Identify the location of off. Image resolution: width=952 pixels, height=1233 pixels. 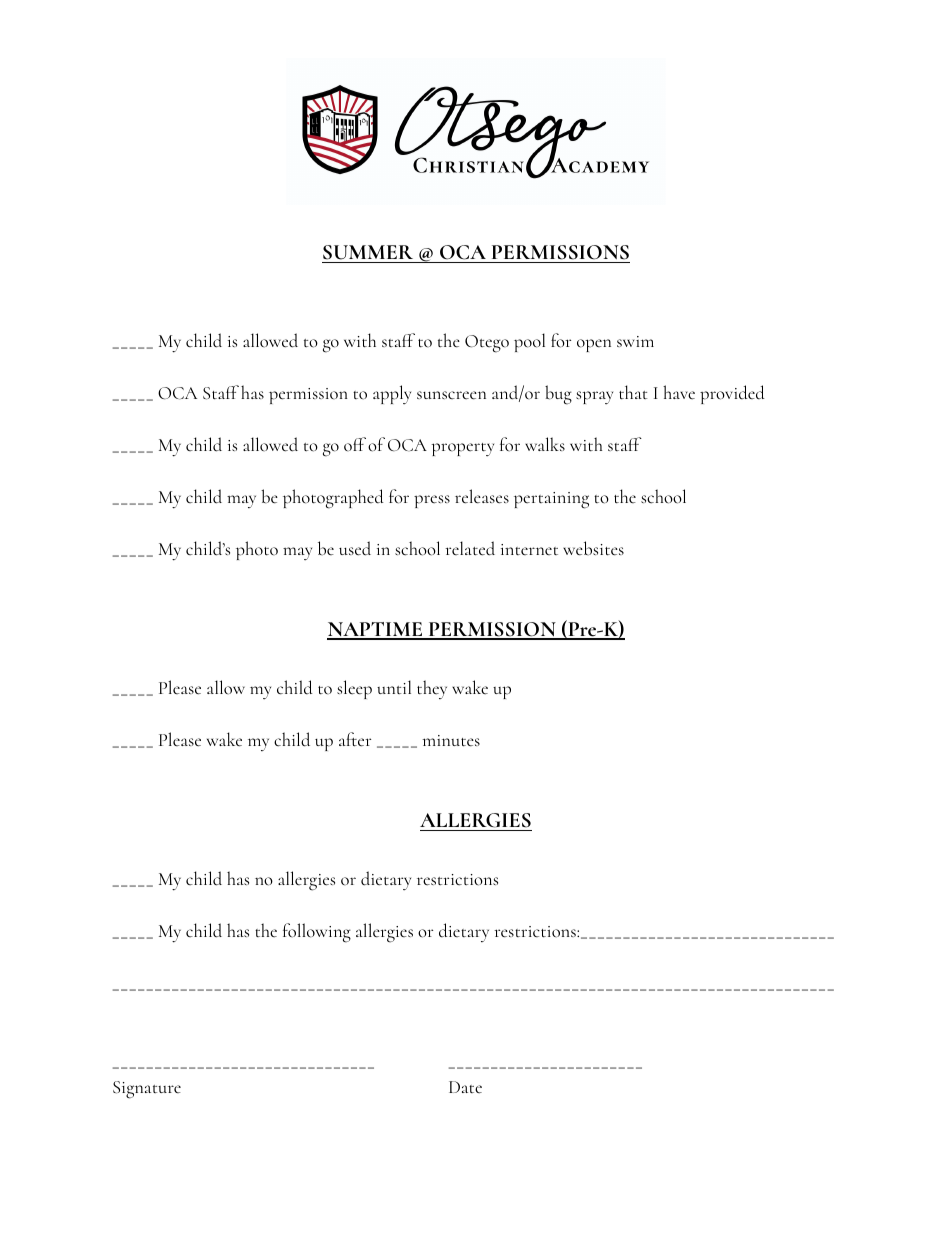
(355, 444).
